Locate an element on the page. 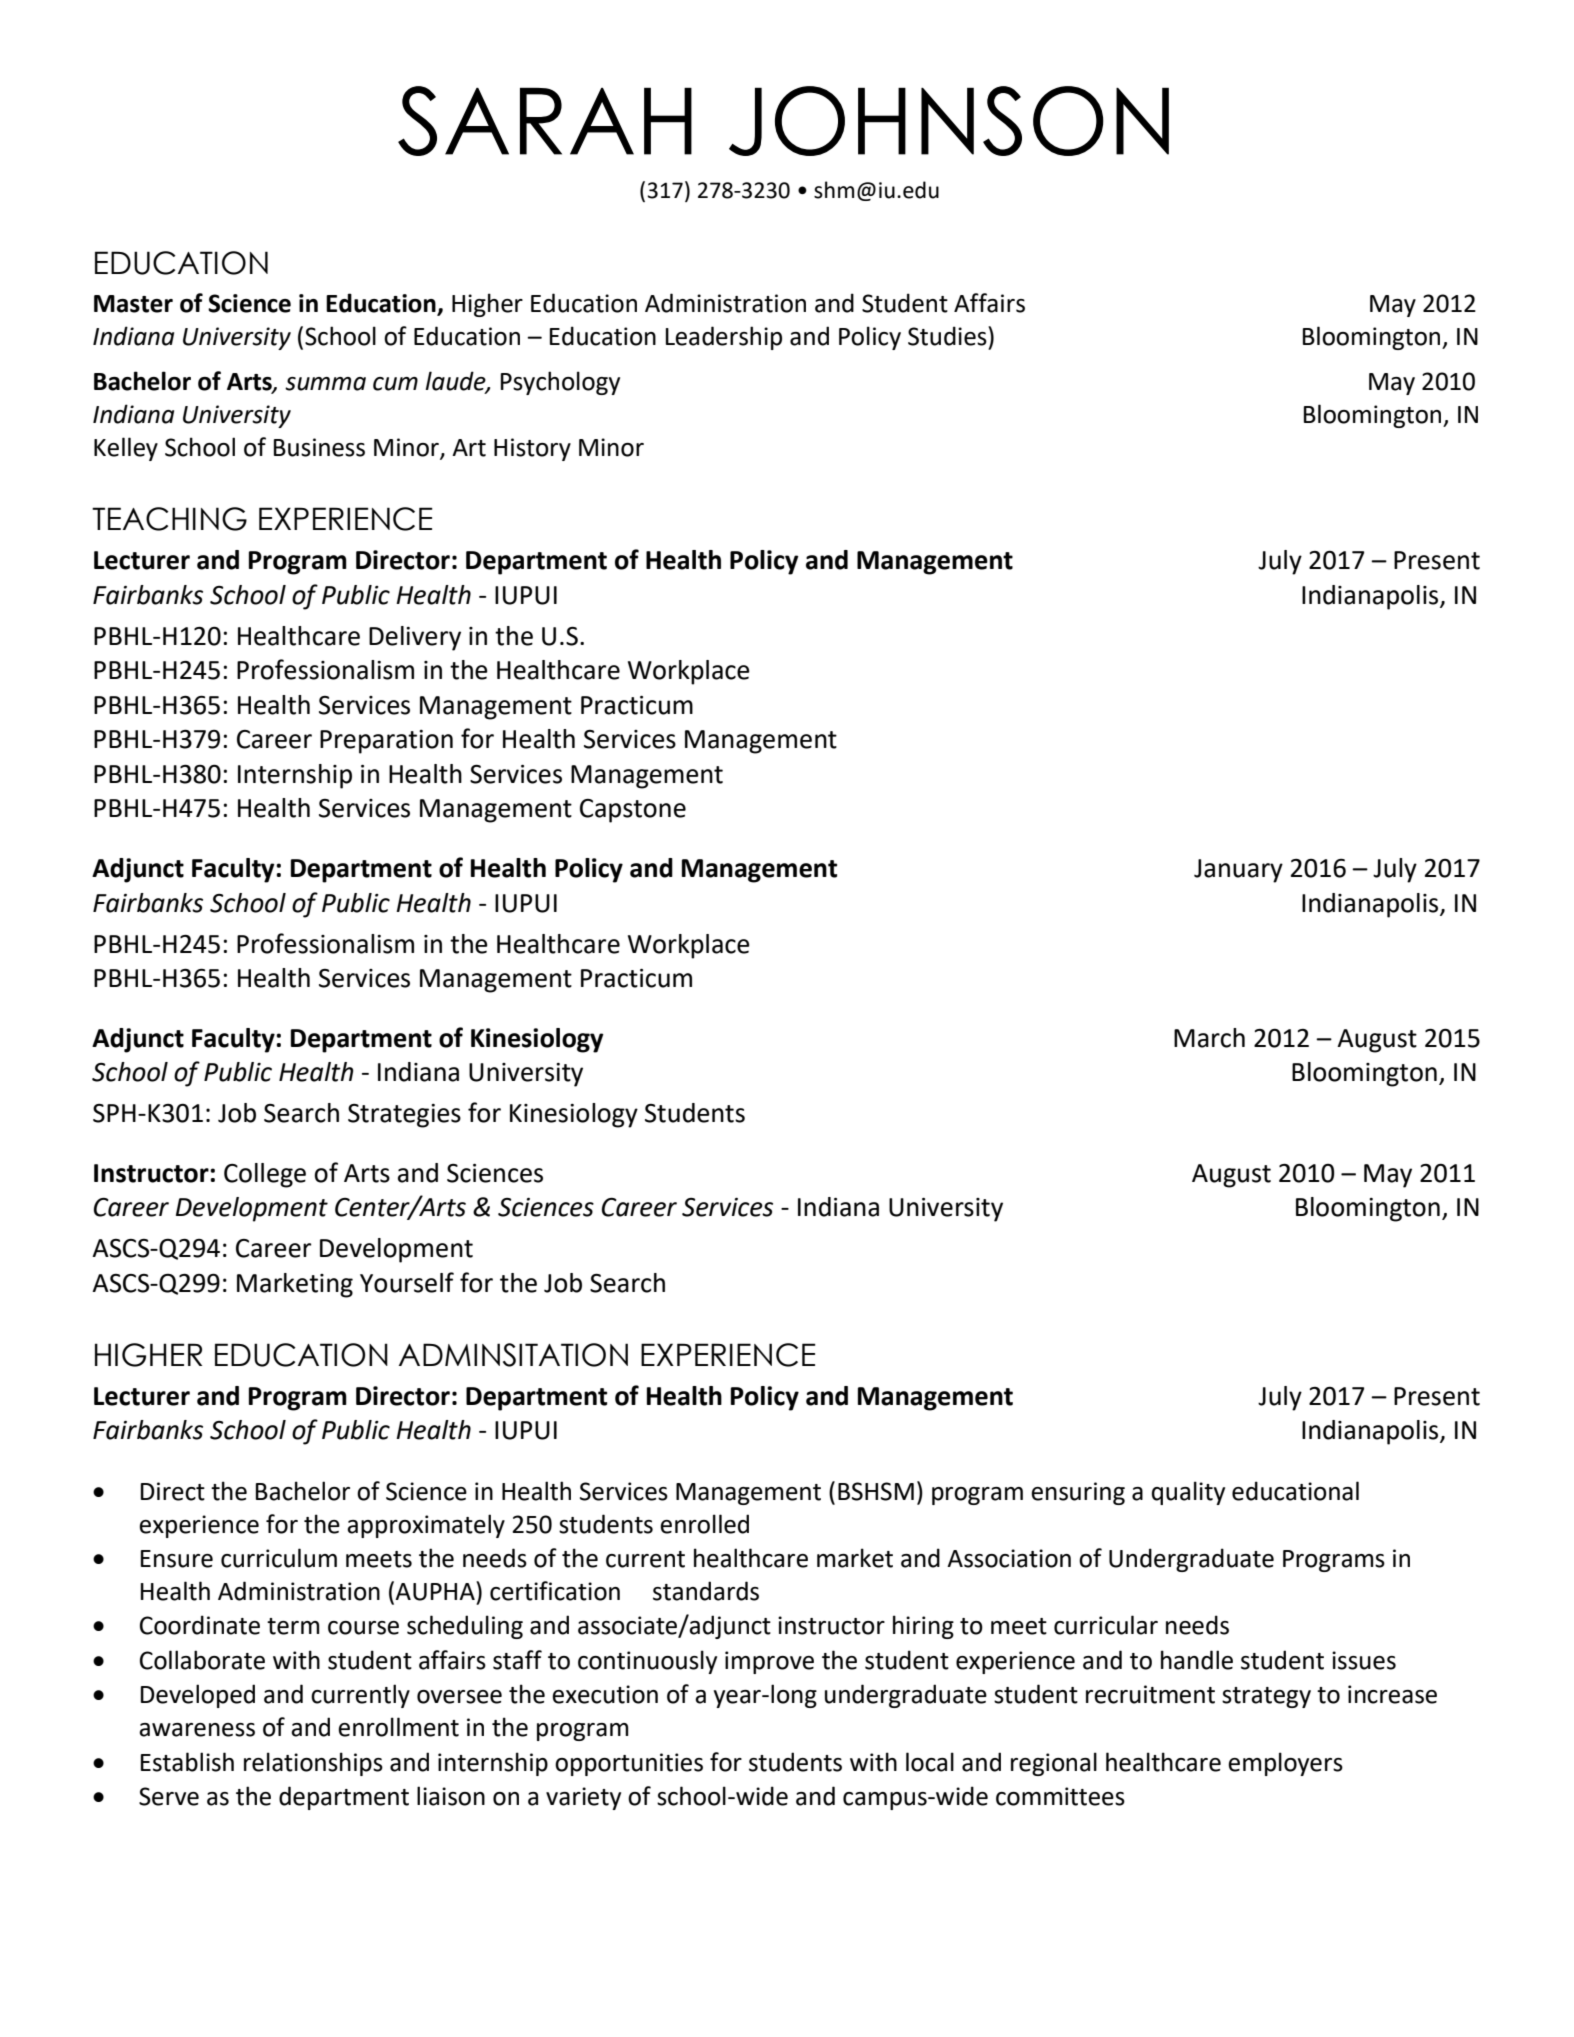  quality is located at coordinates (1188, 1493).
